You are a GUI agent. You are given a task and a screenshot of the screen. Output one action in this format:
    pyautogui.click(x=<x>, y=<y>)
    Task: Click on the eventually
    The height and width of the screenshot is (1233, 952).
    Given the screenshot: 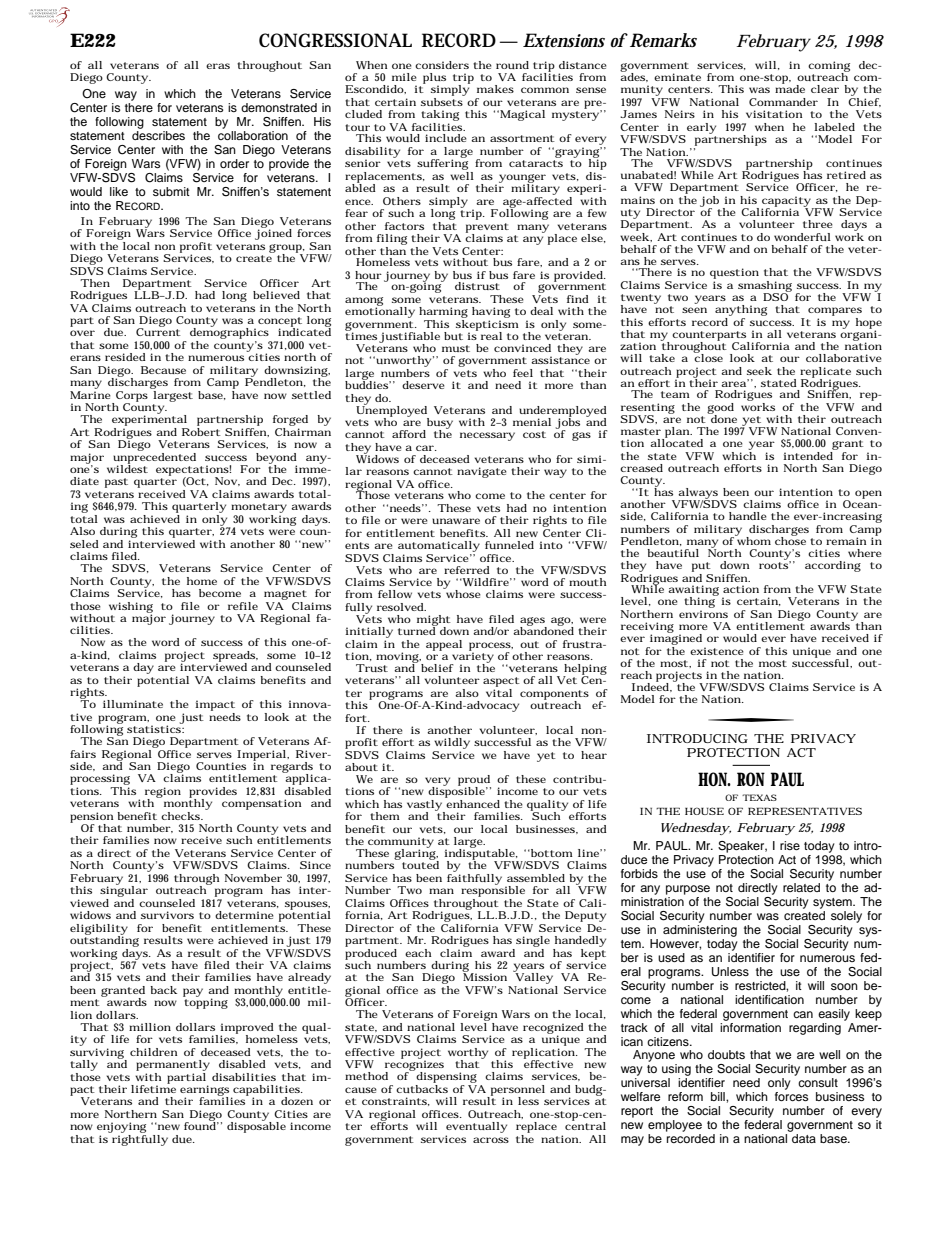 What is the action you would take?
    pyautogui.click(x=476, y=1129)
